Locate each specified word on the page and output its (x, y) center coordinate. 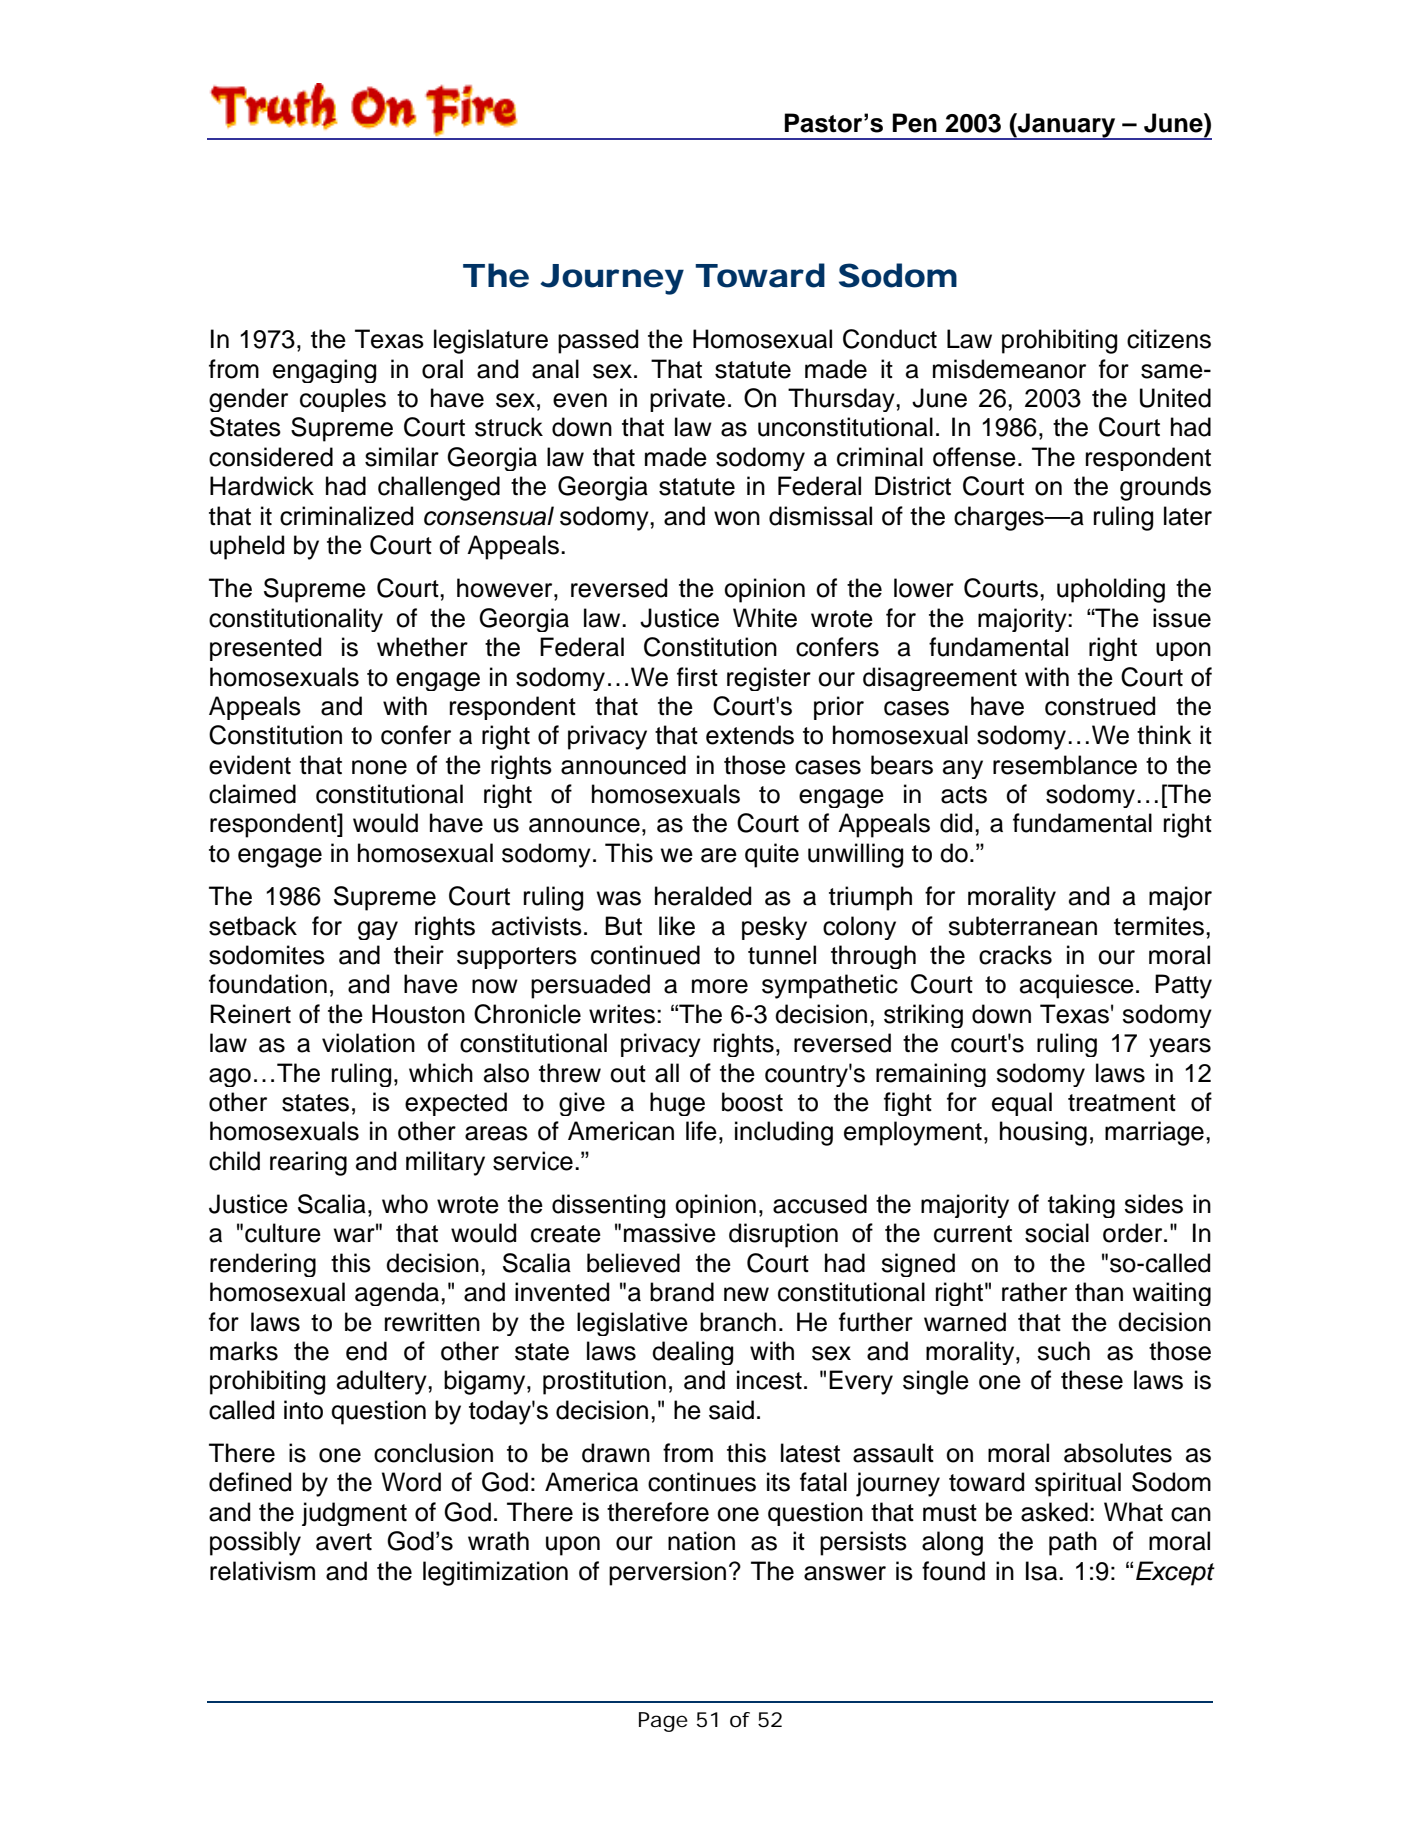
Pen (915, 123)
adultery (383, 1382)
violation (368, 1043)
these (1092, 1380)
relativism (262, 1571)
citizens (1169, 339)
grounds (1165, 488)
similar (402, 457)
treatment (1122, 1103)
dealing (692, 1353)
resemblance (1065, 765)
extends (750, 735)
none (379, 767)
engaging (324, 371)
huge (677, 1104)
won (737, 518)
